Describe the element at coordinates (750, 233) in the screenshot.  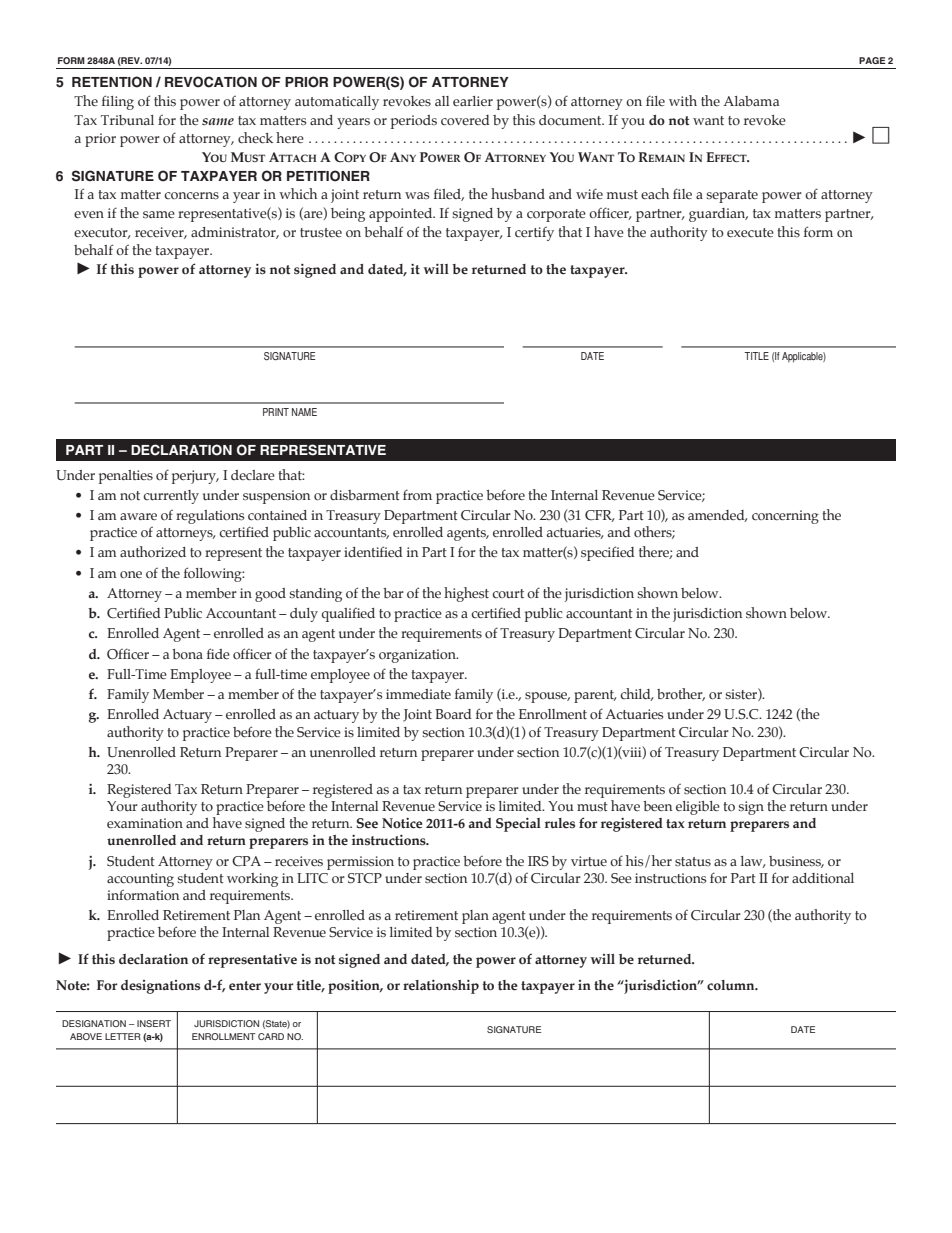
I see `execute` at that location.
